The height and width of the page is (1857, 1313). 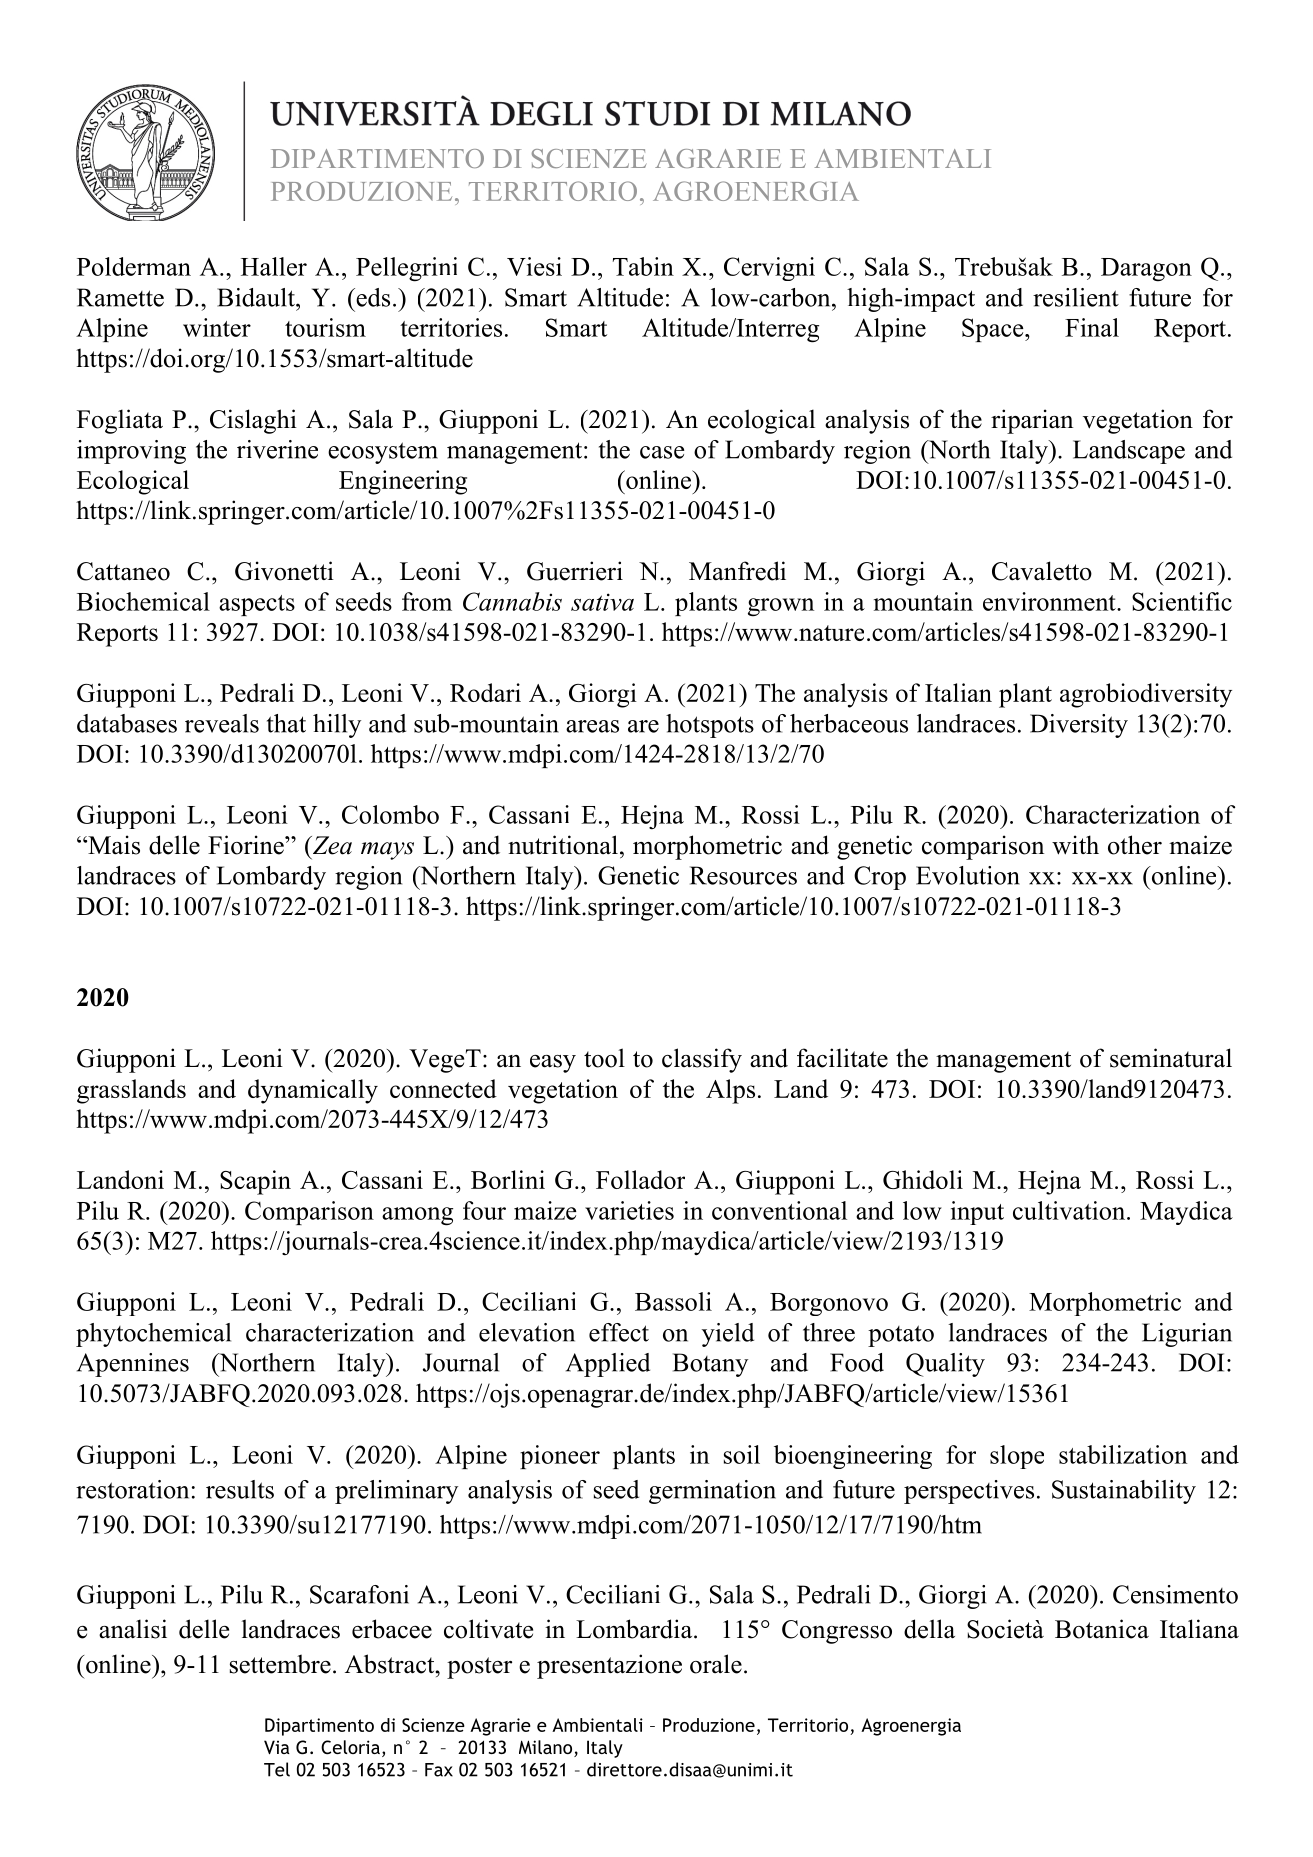 I want to click on varieties, so click(x=629, y=1210).
